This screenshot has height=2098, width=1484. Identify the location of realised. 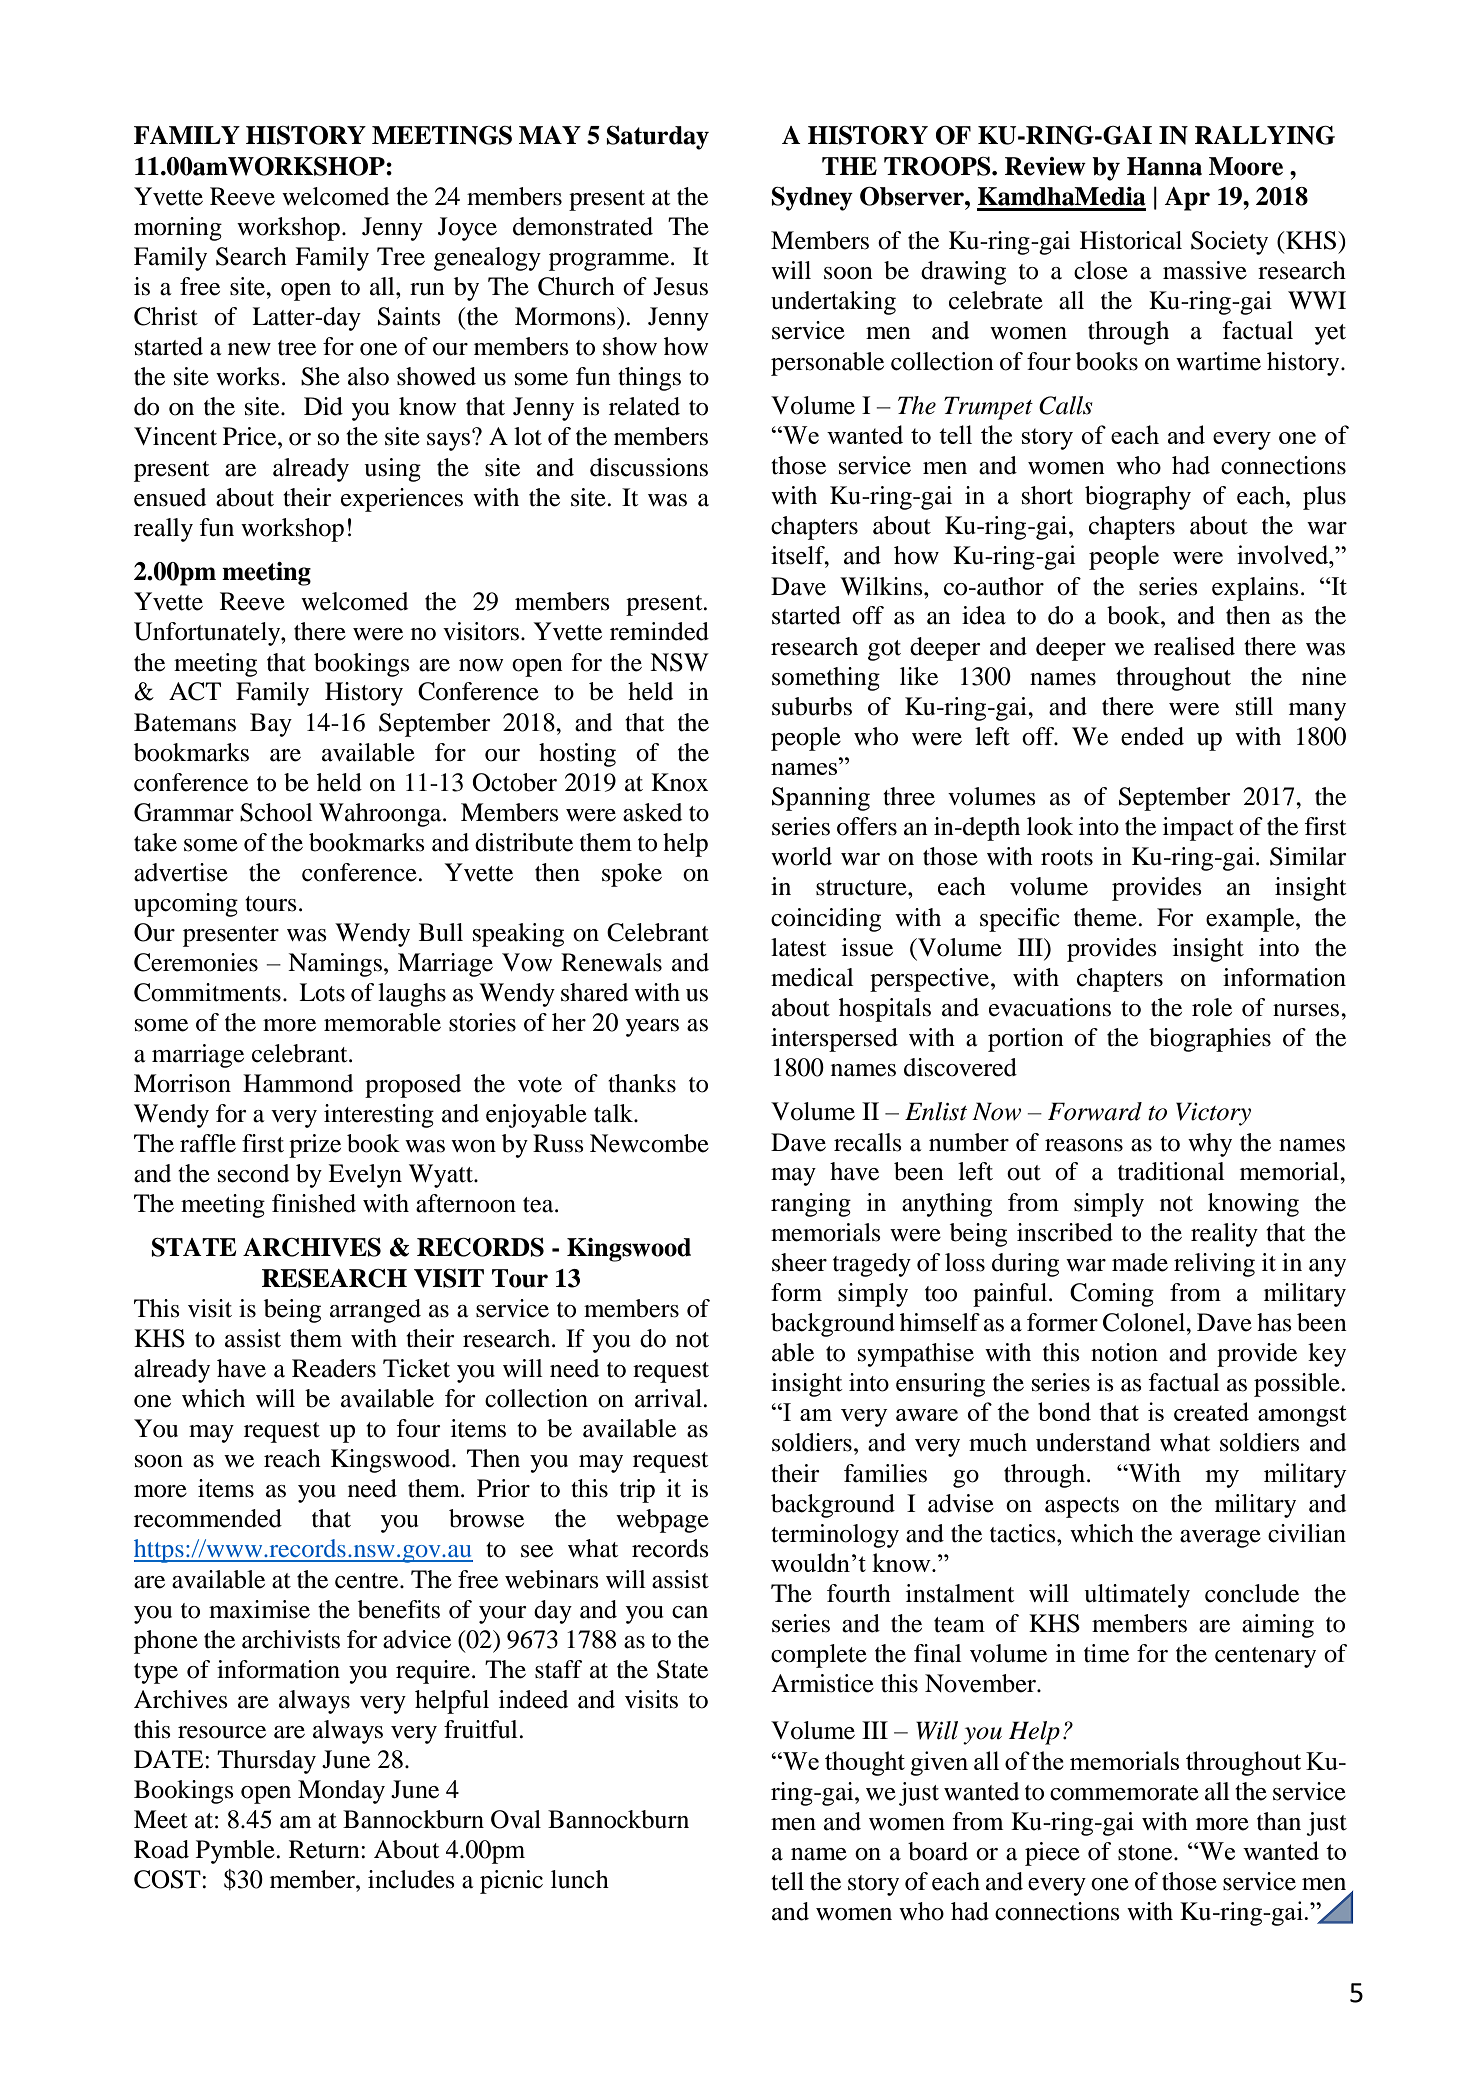
(1194, 646).
